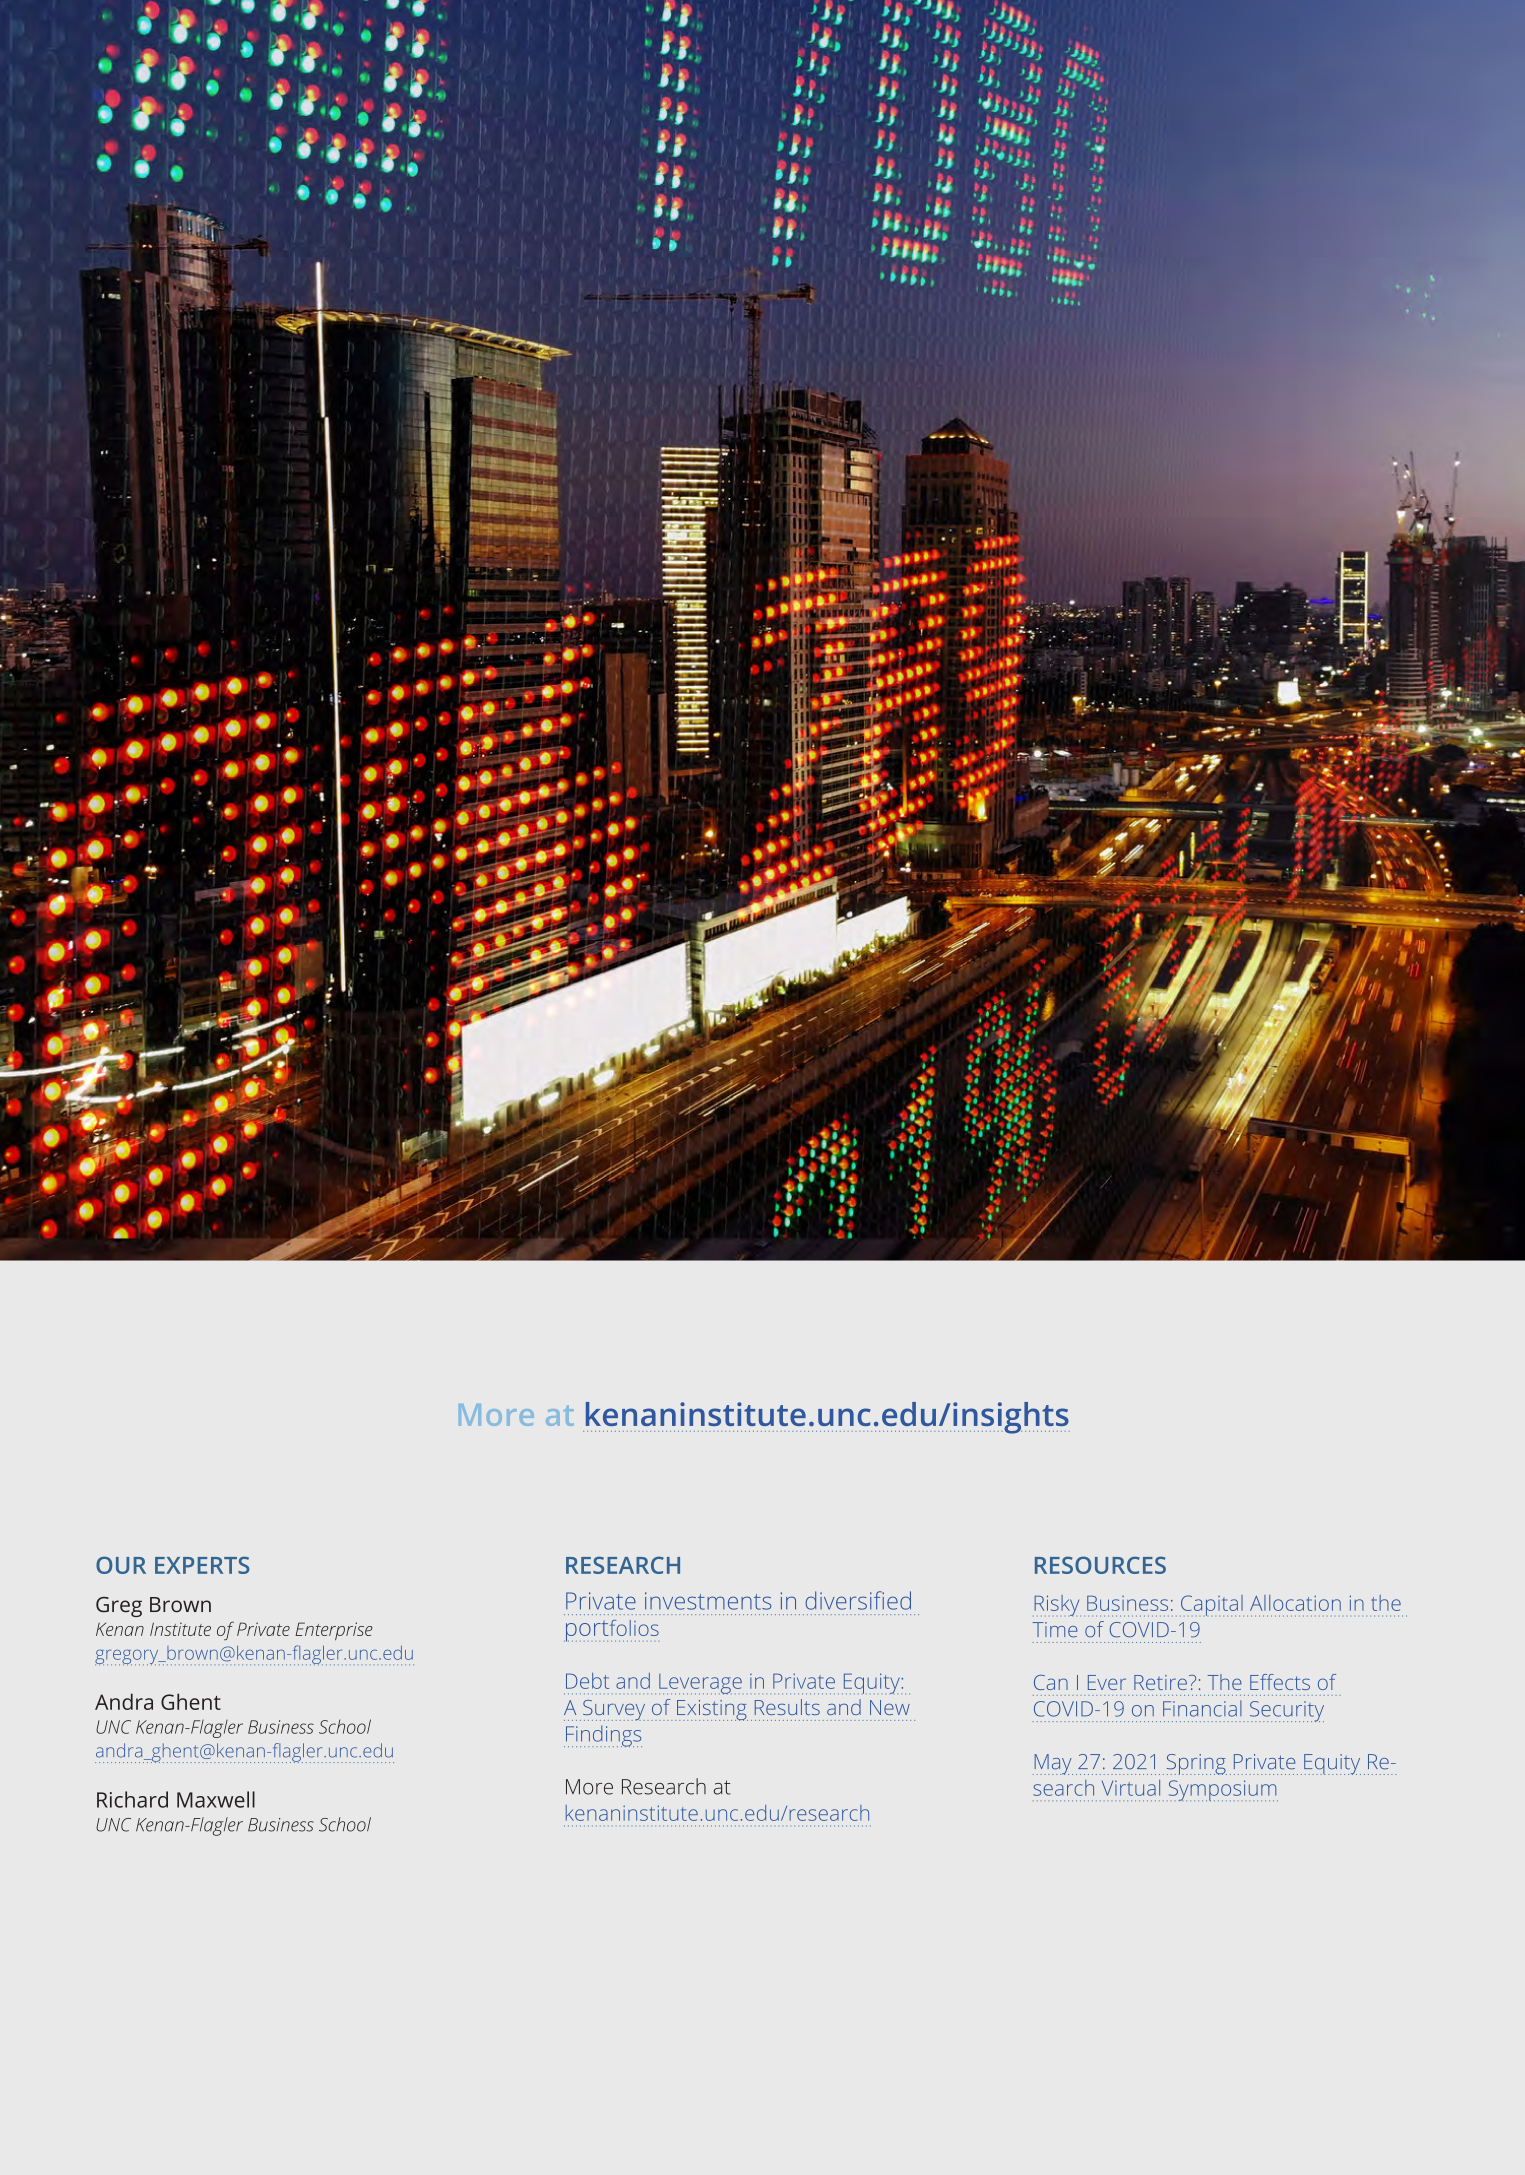  What do you see at coordinates (1160, 1682) in the screenshot?
I see `Retire` at bounding box center [1160, 1682].
